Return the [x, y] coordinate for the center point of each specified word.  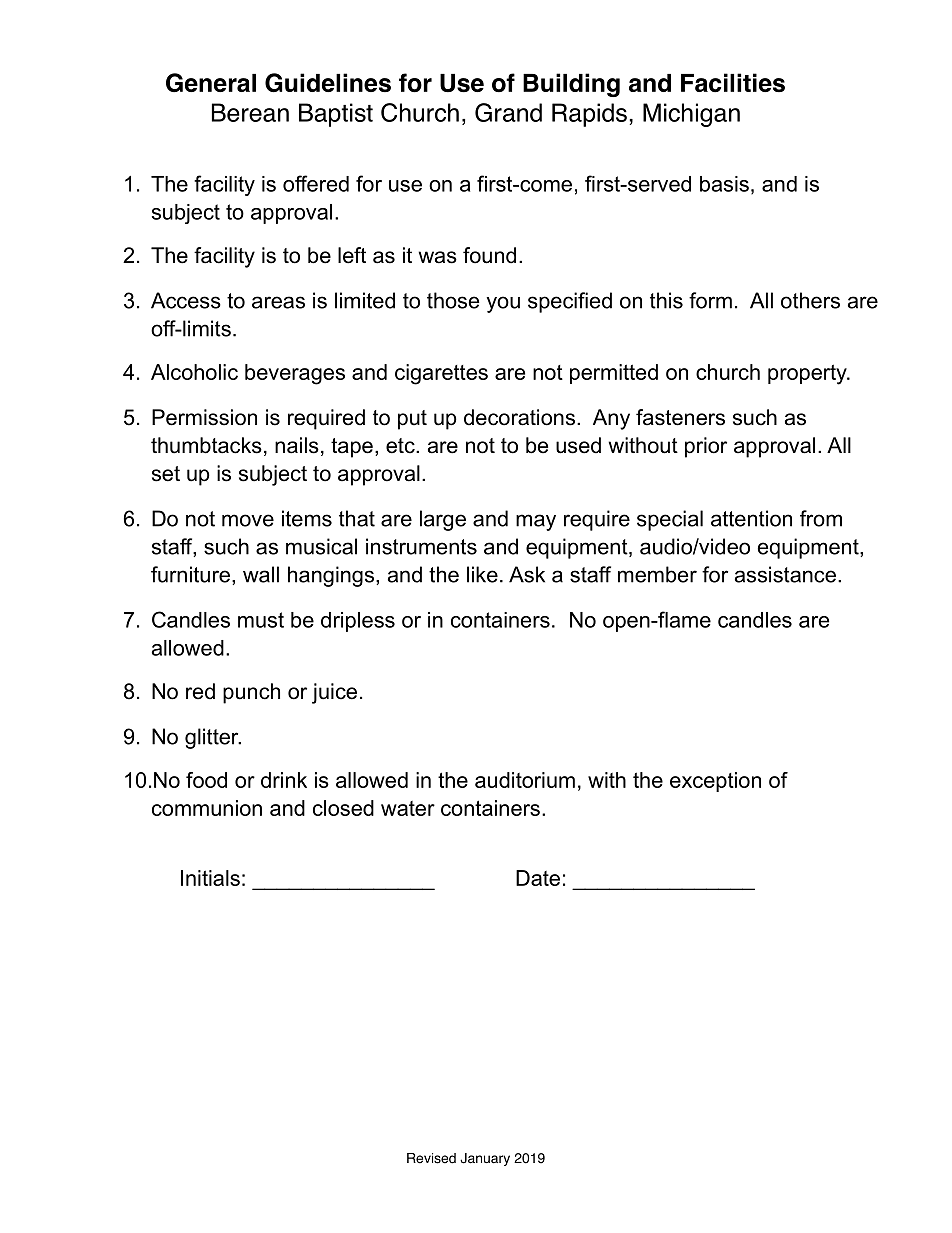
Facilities [733, 83]
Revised [431, 1158]
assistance [785, 574]
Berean [250, 112]
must [261, 620]
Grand [508, 112]
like [482, 574]
